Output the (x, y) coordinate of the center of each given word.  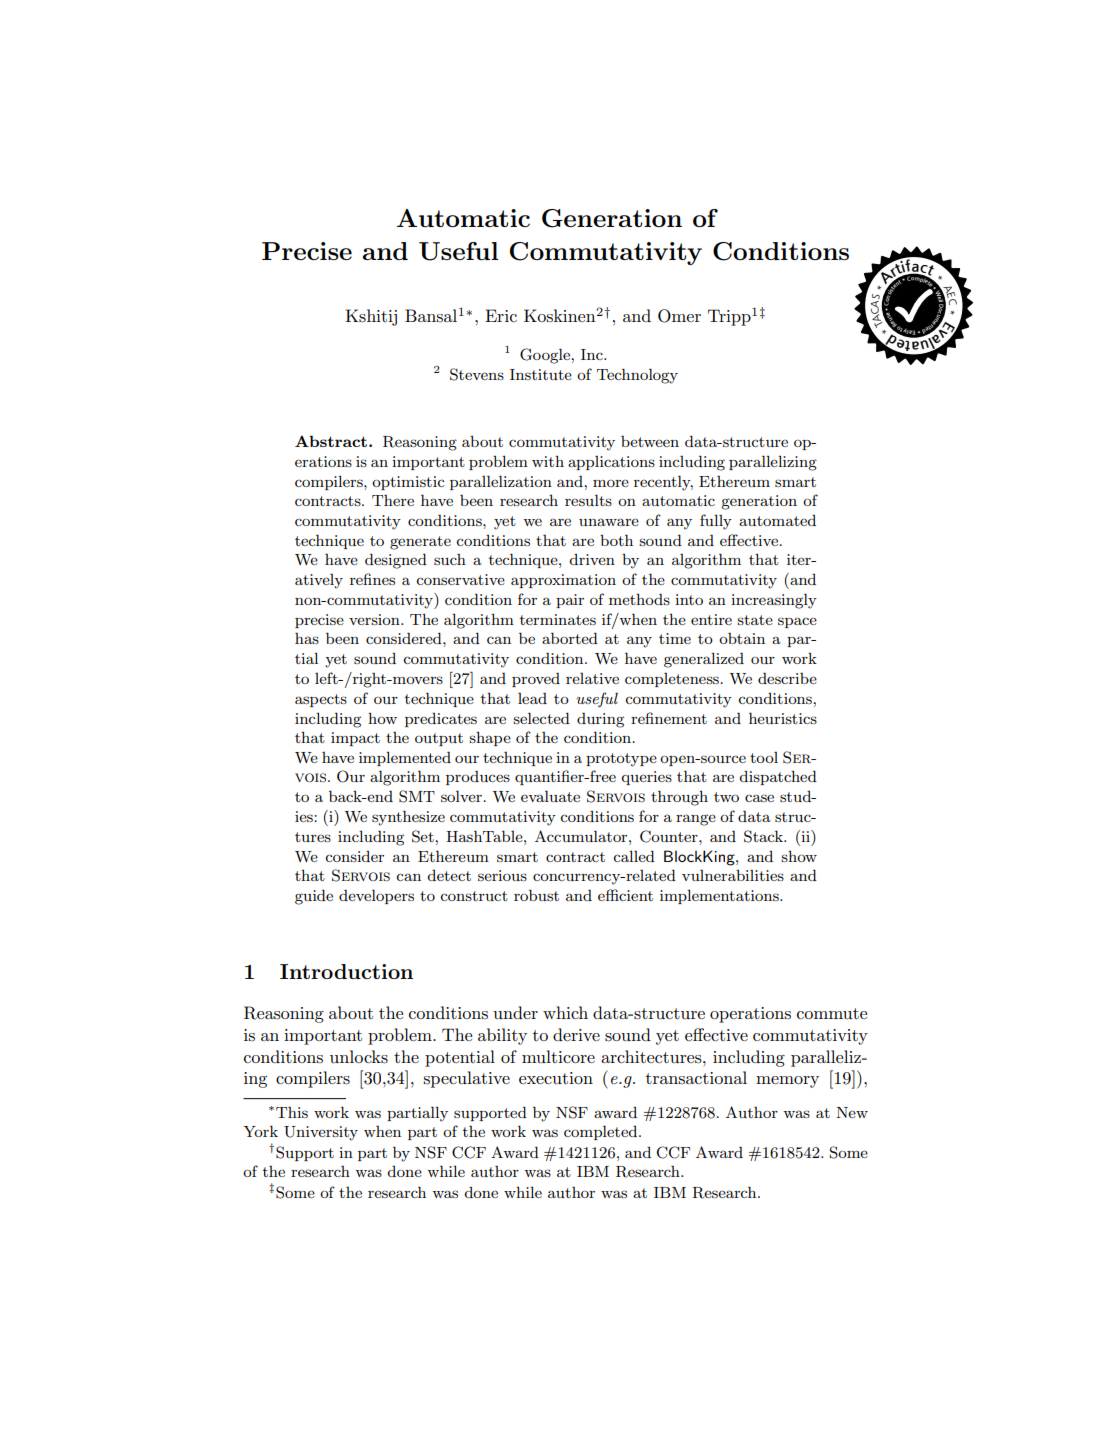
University (321, 1133)
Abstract (331, 441)
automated (777, 520)
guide (314, 897)
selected (541, 718)
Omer (679, 316)
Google (546, 356)
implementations (720, 896)
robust (536, 895)
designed (396, 561)
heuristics (783, 718)
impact (355, 739)
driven (592, 559)
